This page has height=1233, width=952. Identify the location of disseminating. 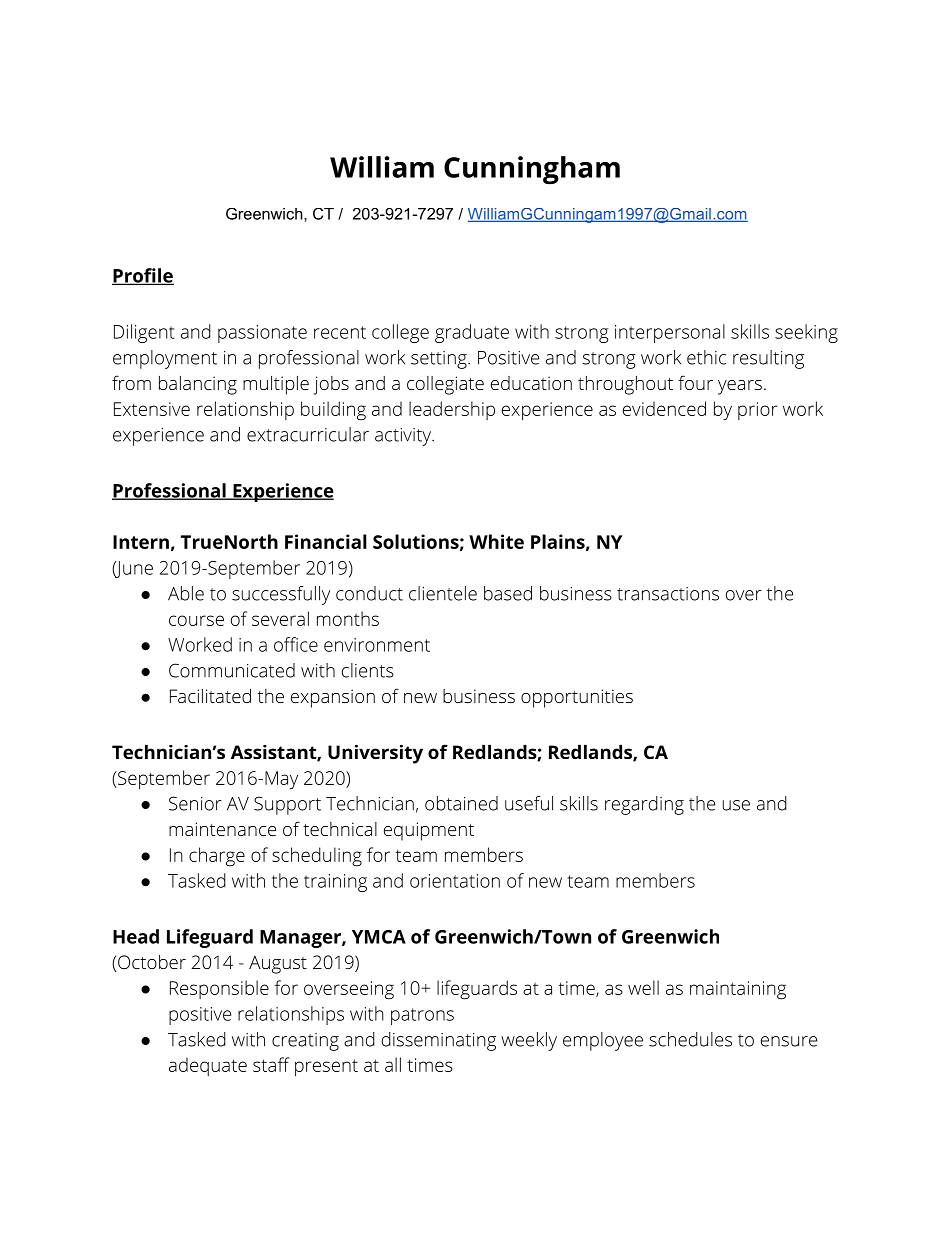
(439, 1041).
